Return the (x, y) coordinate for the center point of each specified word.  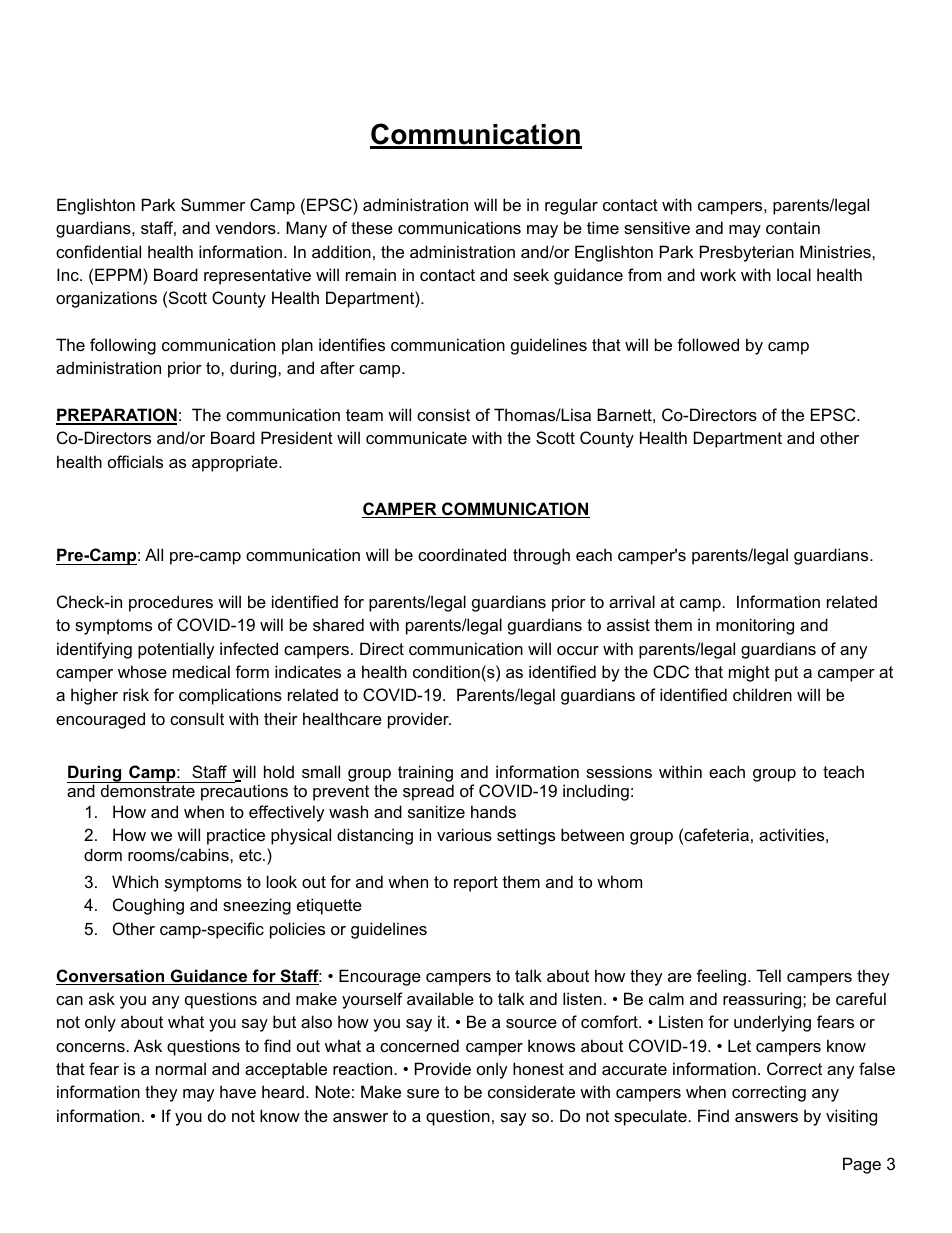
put (786, 674)
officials (135, 461)
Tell (768, 975)
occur (578, 650)
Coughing (148, 906)
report (476, 884)
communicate (416, 437)
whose (142, 671)
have (238, 1091)
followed (708, 344)
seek (531, 274)
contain (793, 227)
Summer (213, 204)
